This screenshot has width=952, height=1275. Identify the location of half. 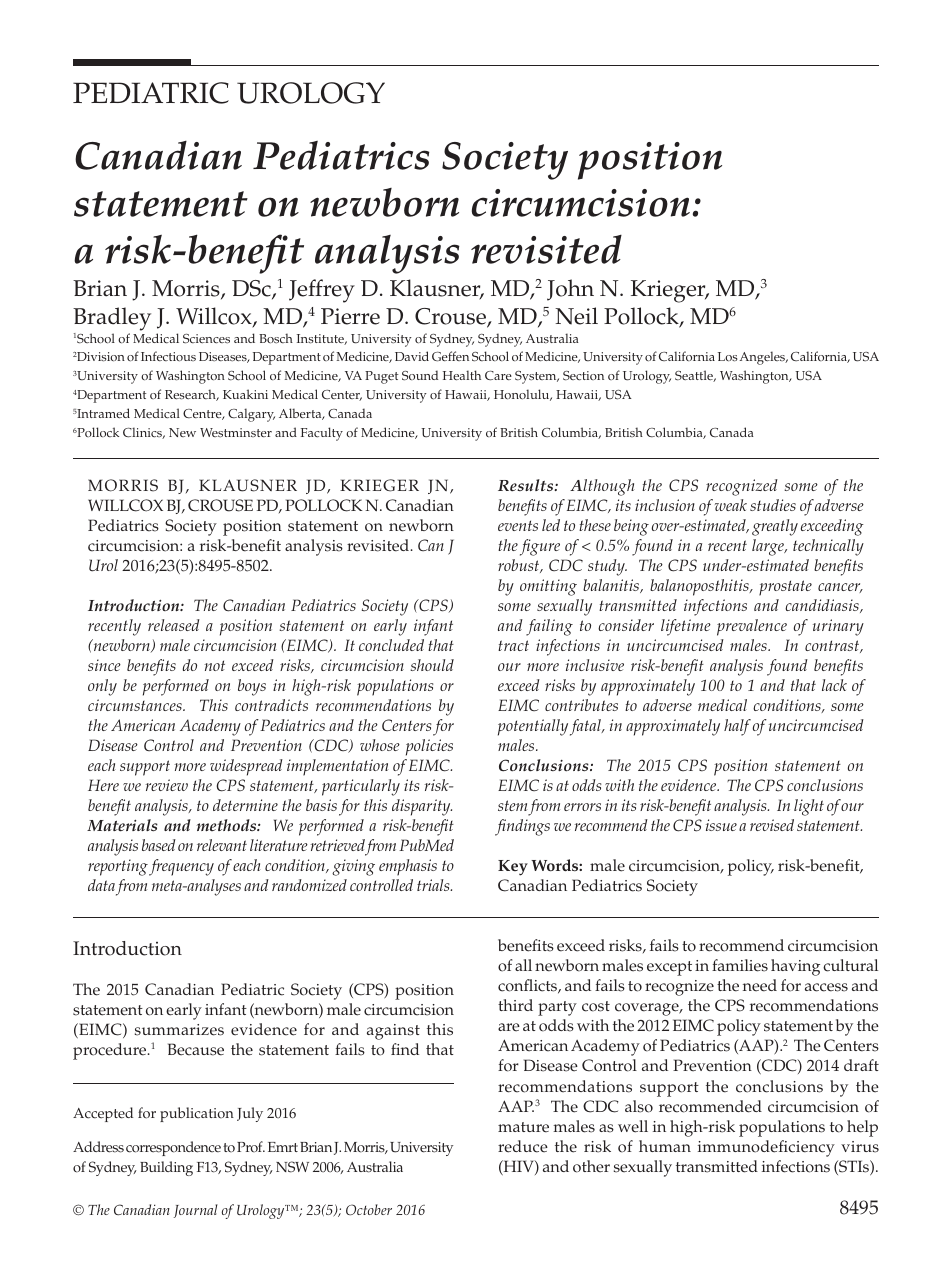
(737, 727).
